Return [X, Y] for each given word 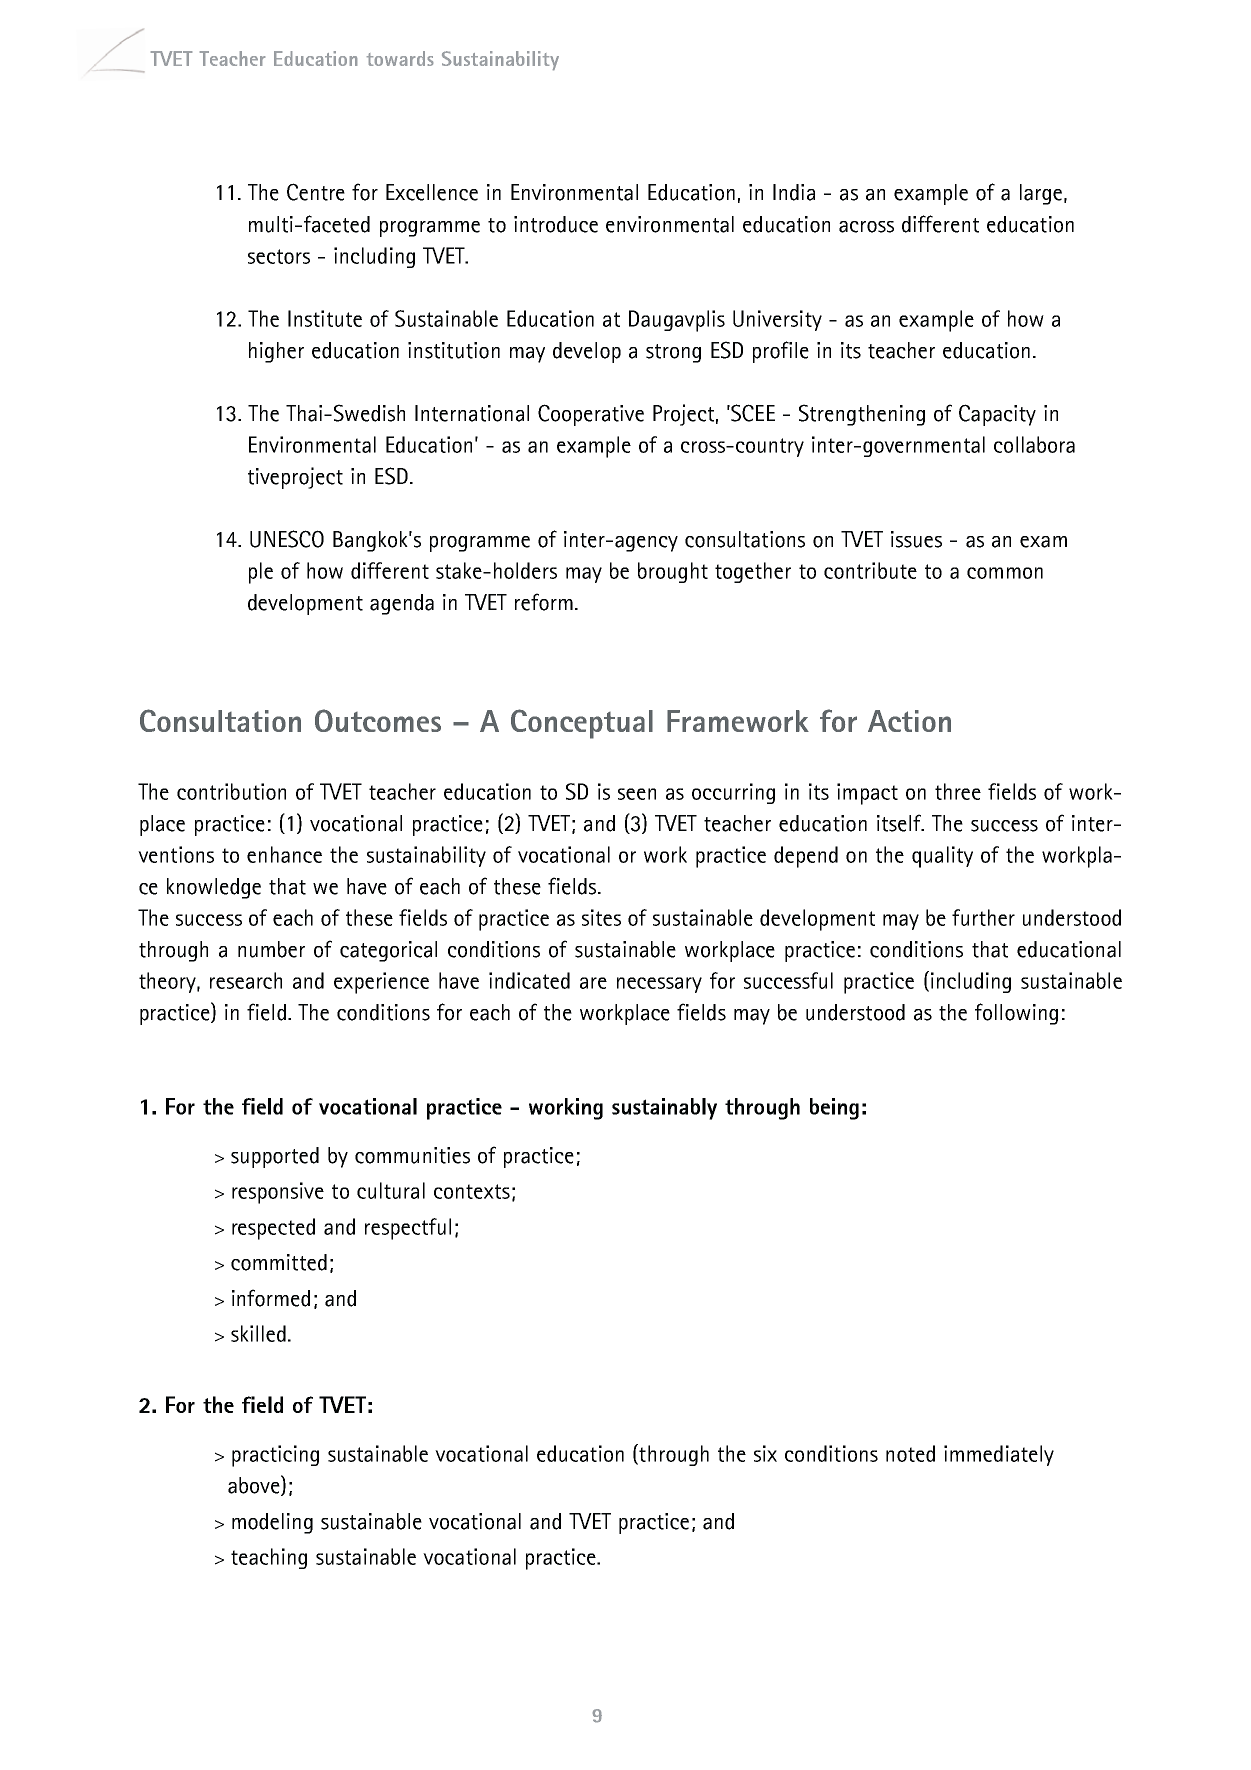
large [1041, 194]
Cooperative [591, 415]
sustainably [664, 1109]
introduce [556, 224]
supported [275, 1157]
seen [637, 794]
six [765, 1453]
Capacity [997, 415]
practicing [275, 1456]
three [958, 791]
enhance [284, 854]
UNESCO [287, 539]
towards [400, 58]
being [834, 1109]
